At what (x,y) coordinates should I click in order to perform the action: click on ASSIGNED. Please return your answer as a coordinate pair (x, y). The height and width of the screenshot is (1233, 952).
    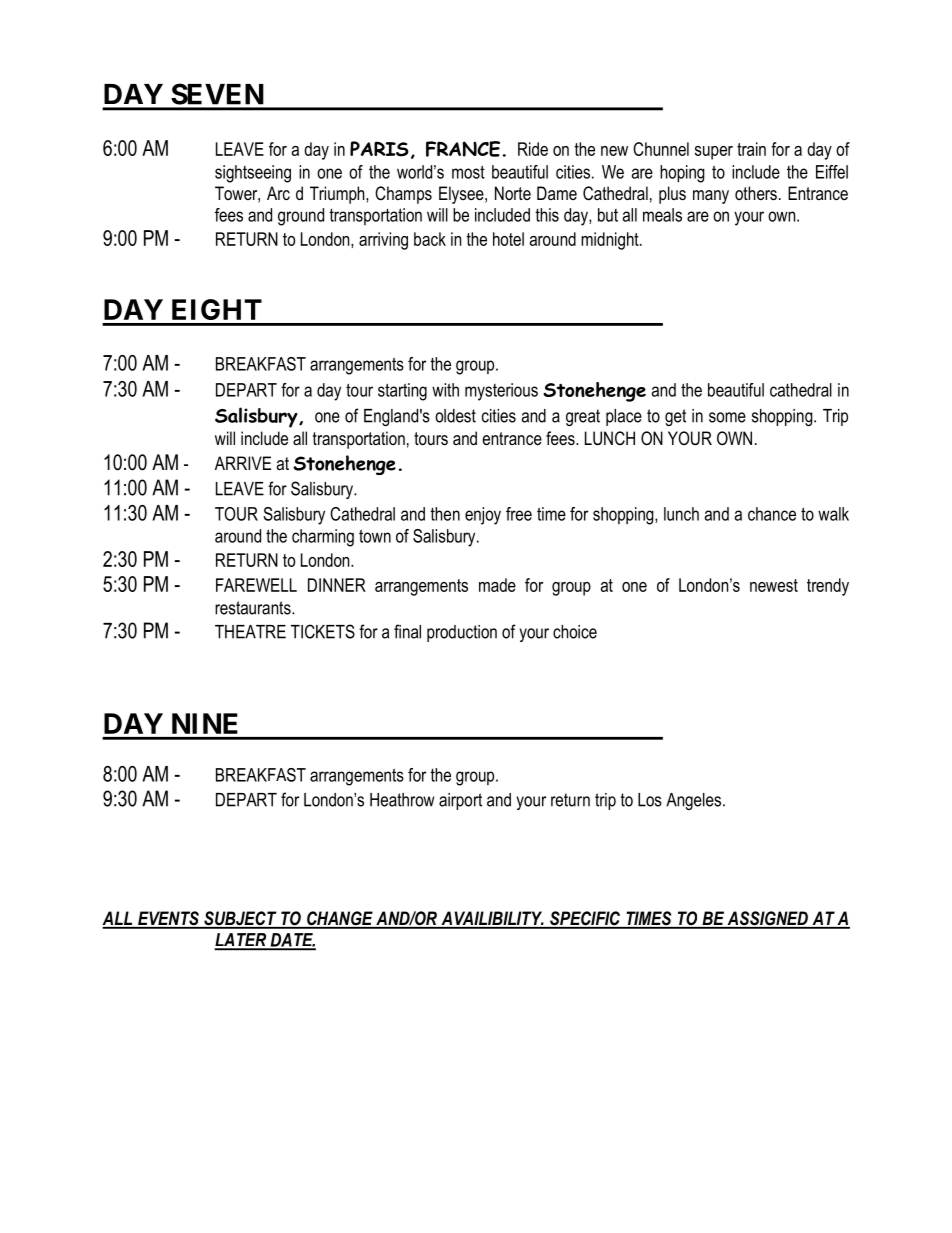
    Looking at the image, I should click on (767, 919).
